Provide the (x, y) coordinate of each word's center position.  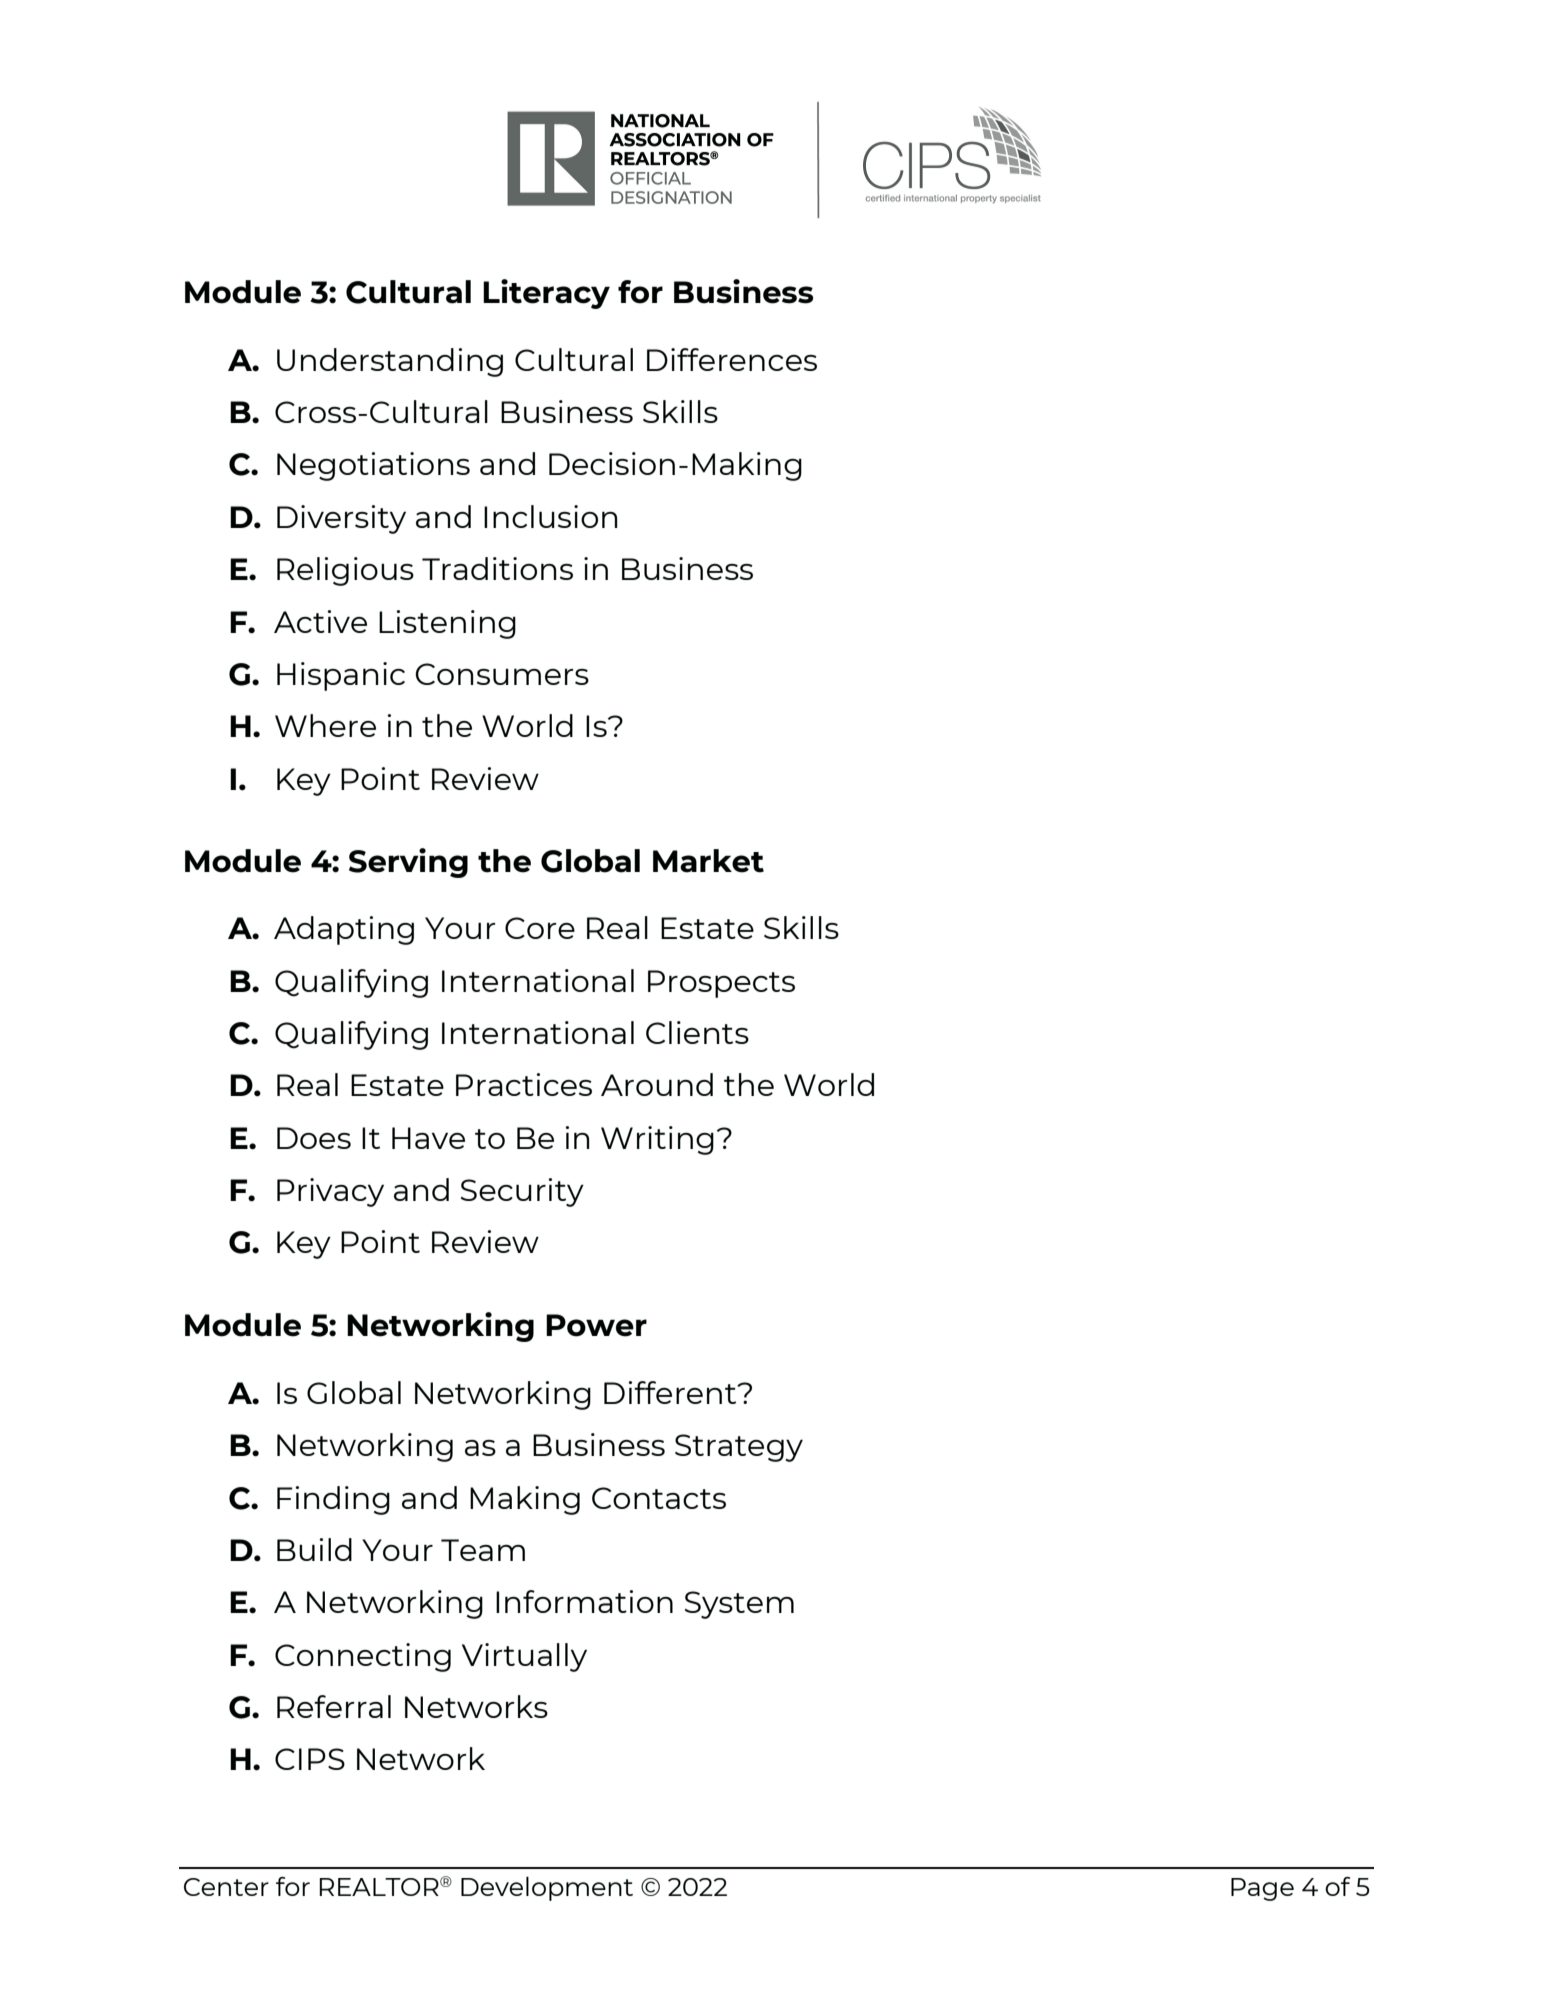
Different (671, 1392)
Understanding (390, 362)
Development (547, 1888)
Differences (732, 359)
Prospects (721, 984)
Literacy (546, 294)
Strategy (739, 1448)
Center (226, 1887)
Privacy (330, 1192)
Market (708, 861)
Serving (408, 863)
